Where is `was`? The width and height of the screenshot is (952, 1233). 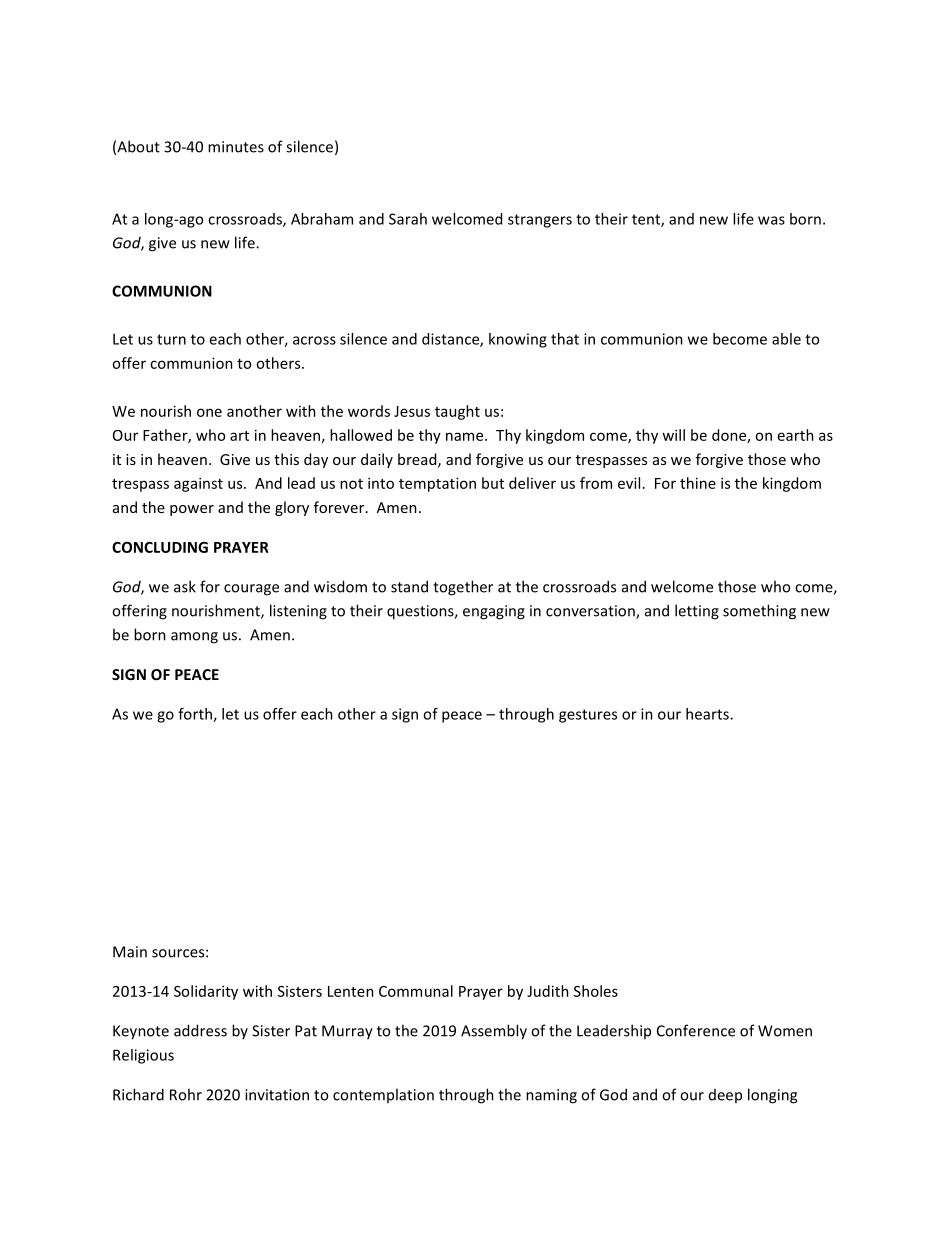
was is located at coordinates (771, 220).
